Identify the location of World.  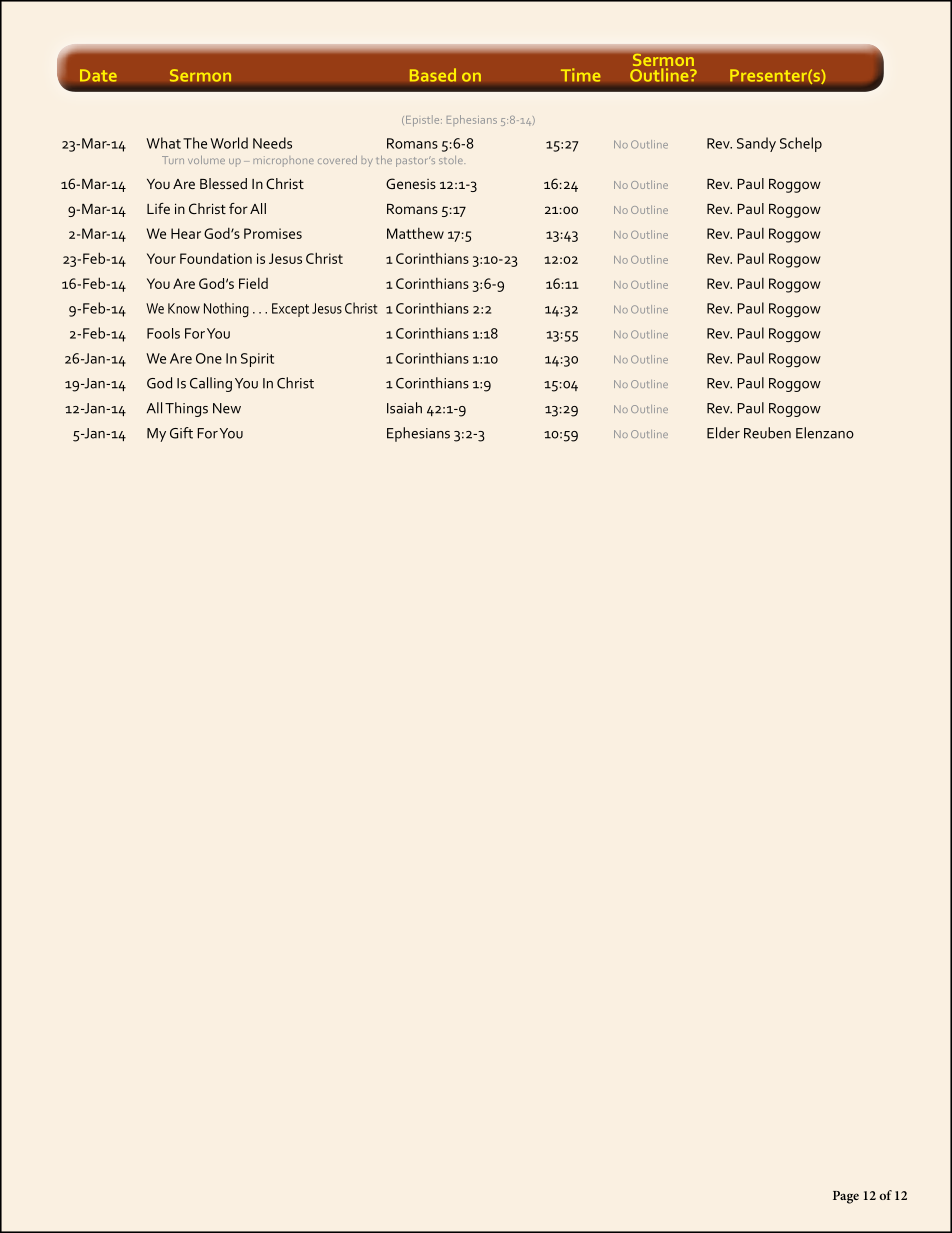
(229, 143).
